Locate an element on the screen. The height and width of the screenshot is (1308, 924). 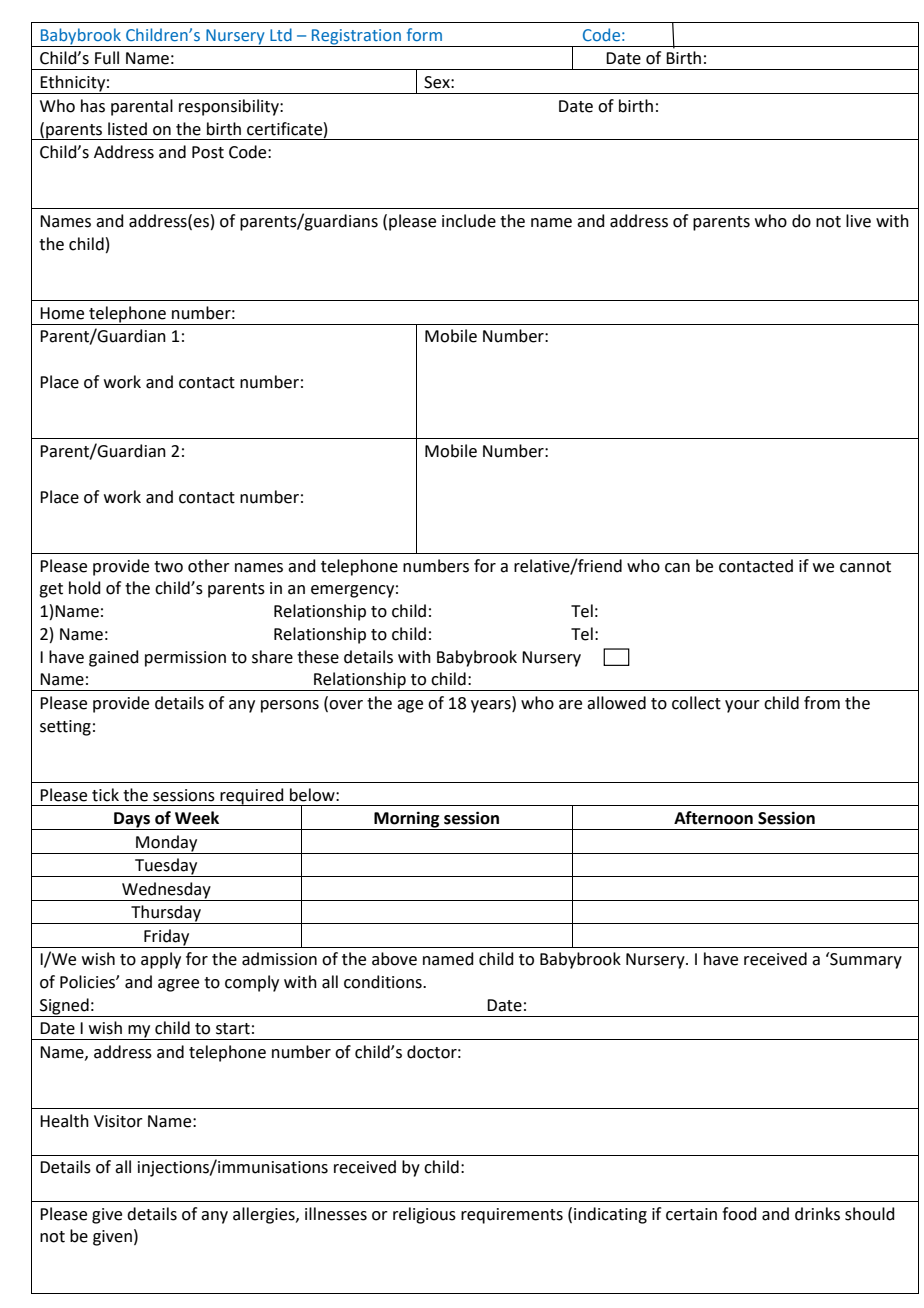
live is located at coordinates (858, 221).
